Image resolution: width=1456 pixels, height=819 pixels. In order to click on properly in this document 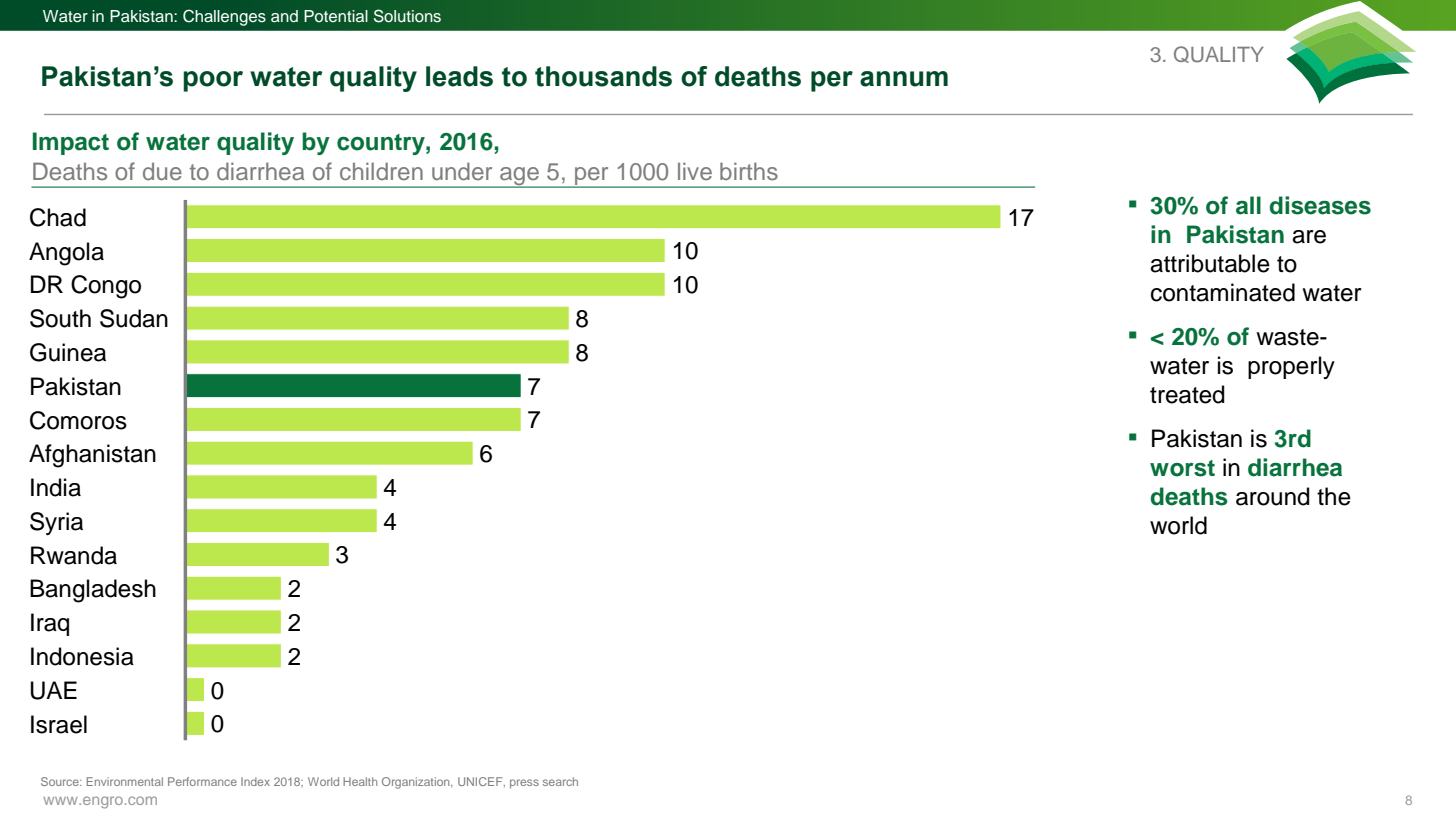, I will do `click(1291, 367)`.
